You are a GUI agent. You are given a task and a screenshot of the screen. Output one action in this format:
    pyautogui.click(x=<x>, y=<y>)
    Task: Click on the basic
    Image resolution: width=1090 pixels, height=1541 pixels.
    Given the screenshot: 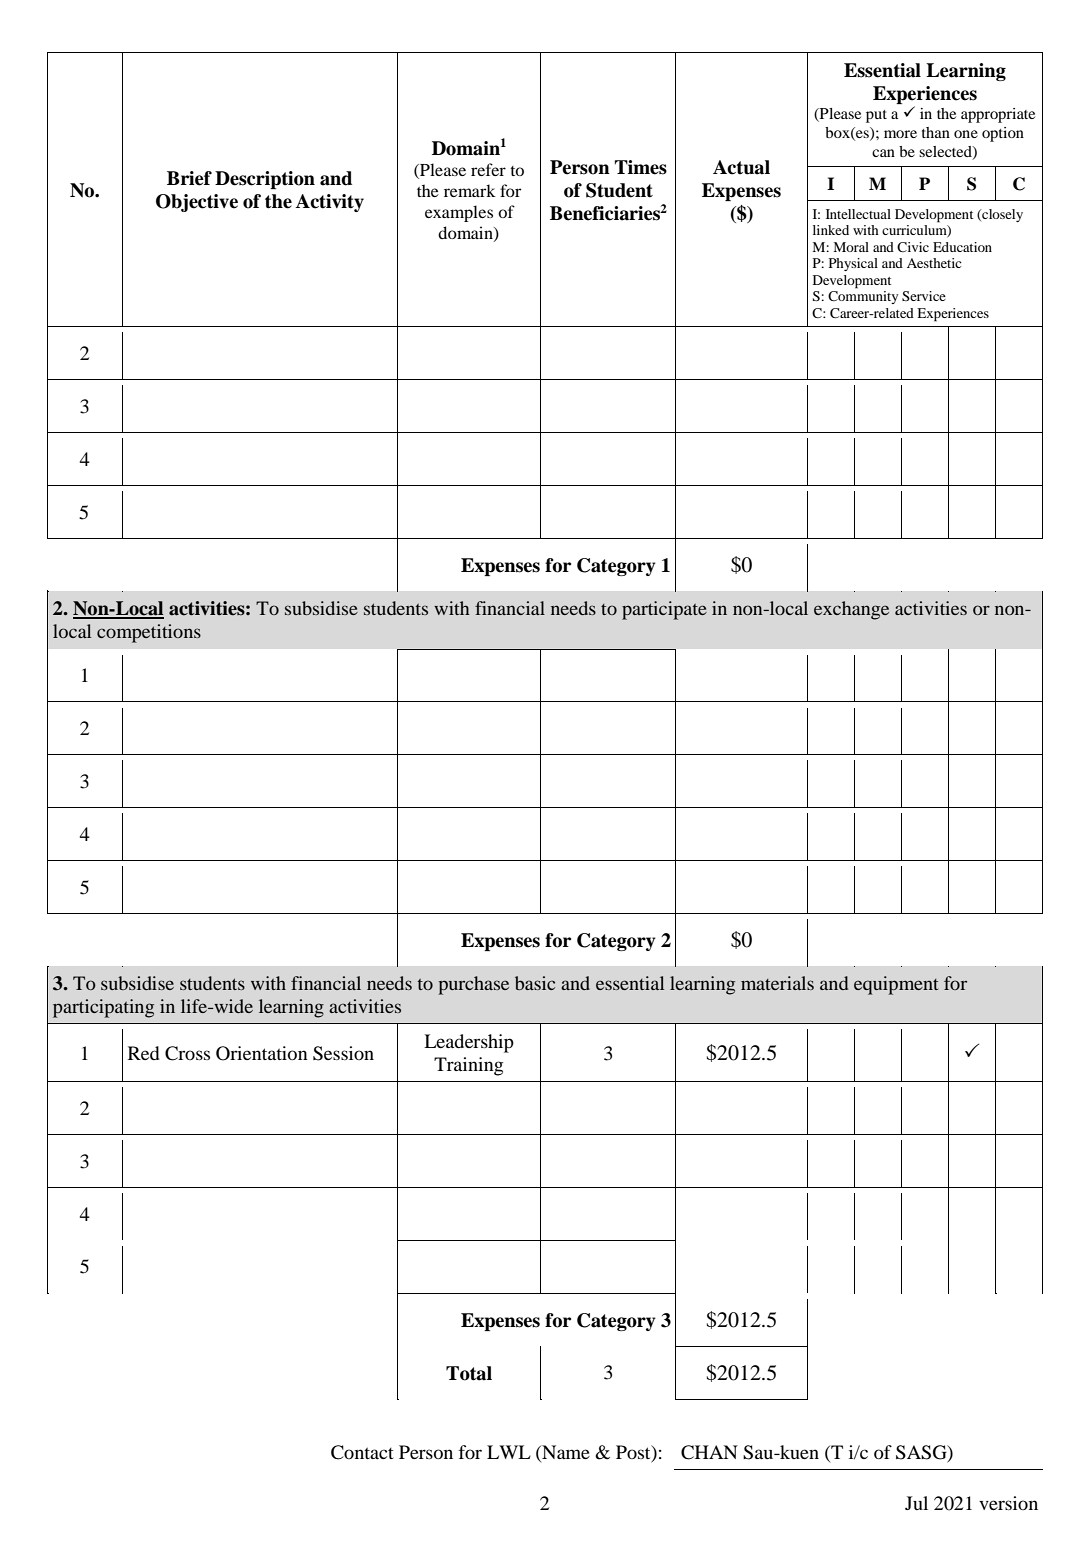 What is the action you would take?
    pyautogui.click(x=535, y=983)
